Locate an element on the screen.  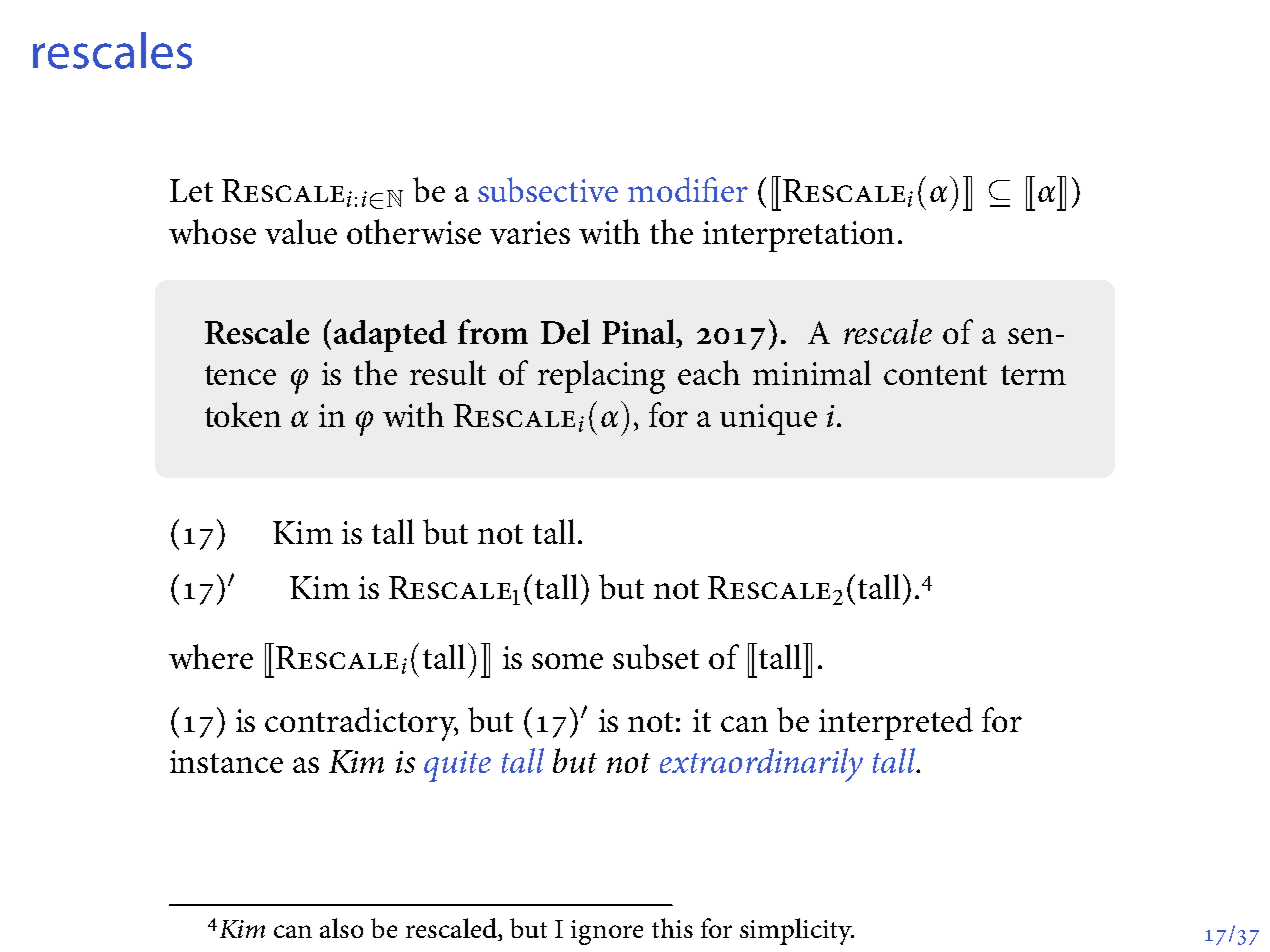
ignore is located at coordinates (607, 932).
